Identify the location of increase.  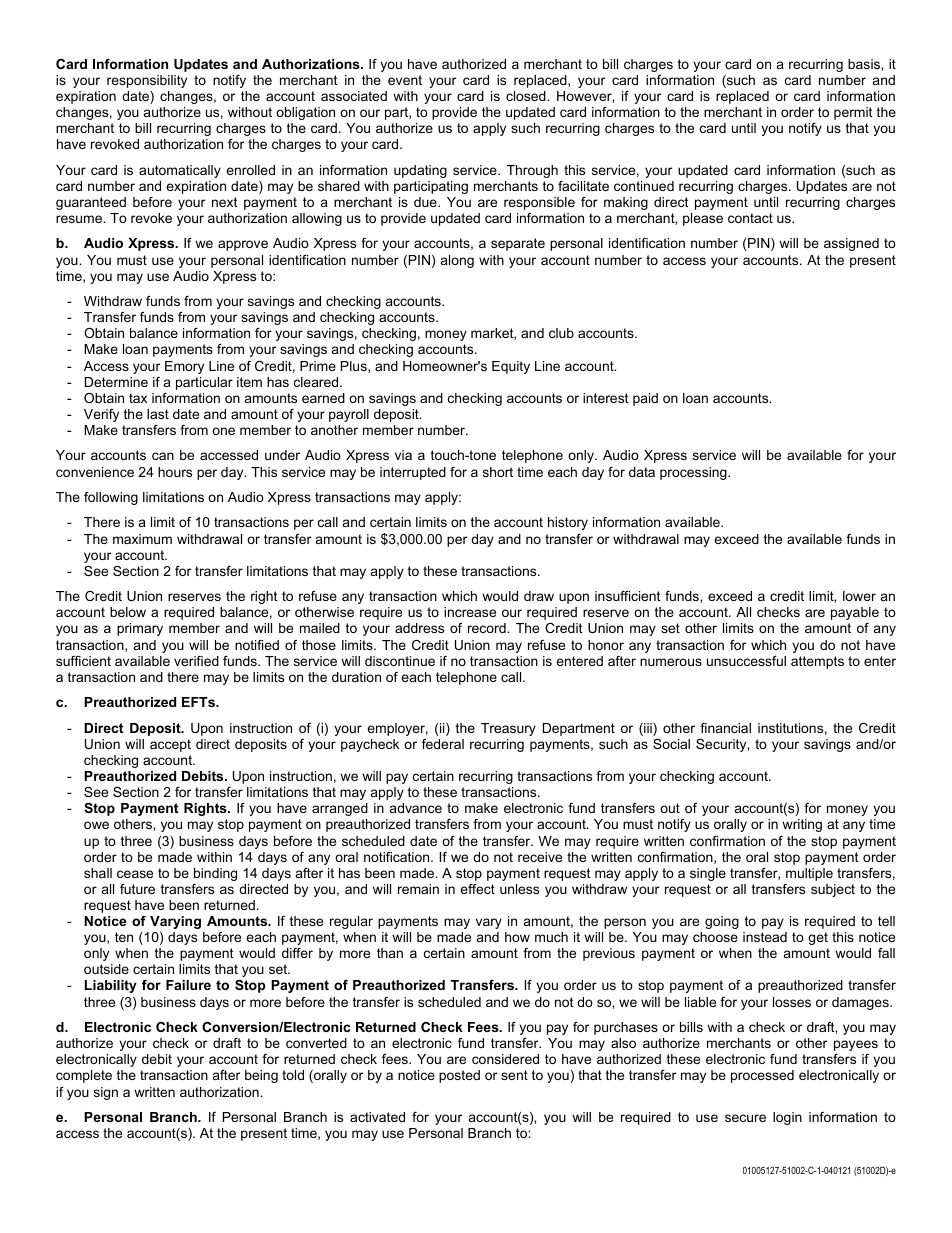
(470, 612).
